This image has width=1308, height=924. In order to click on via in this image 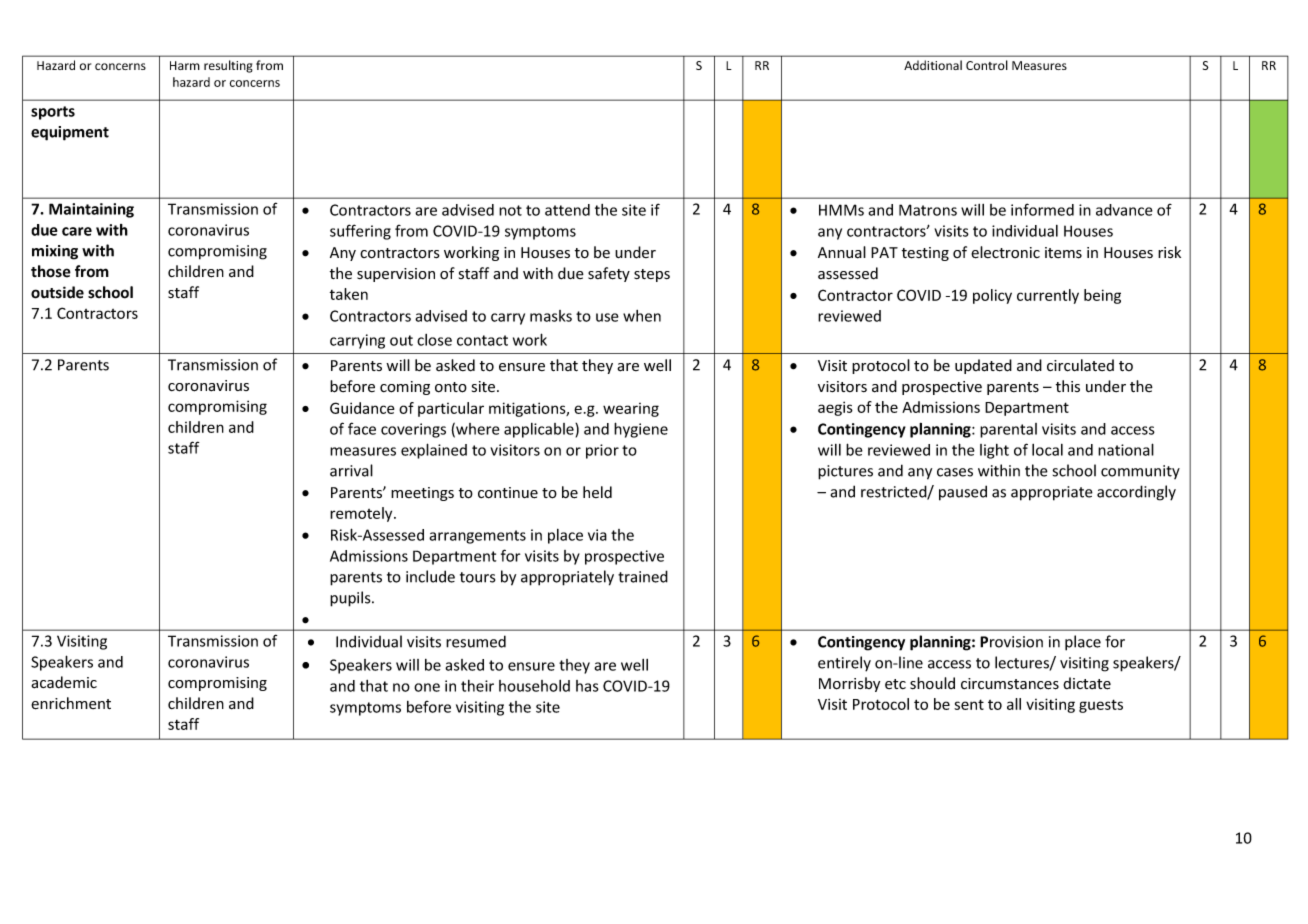, I will do `click(597, 535)`.
